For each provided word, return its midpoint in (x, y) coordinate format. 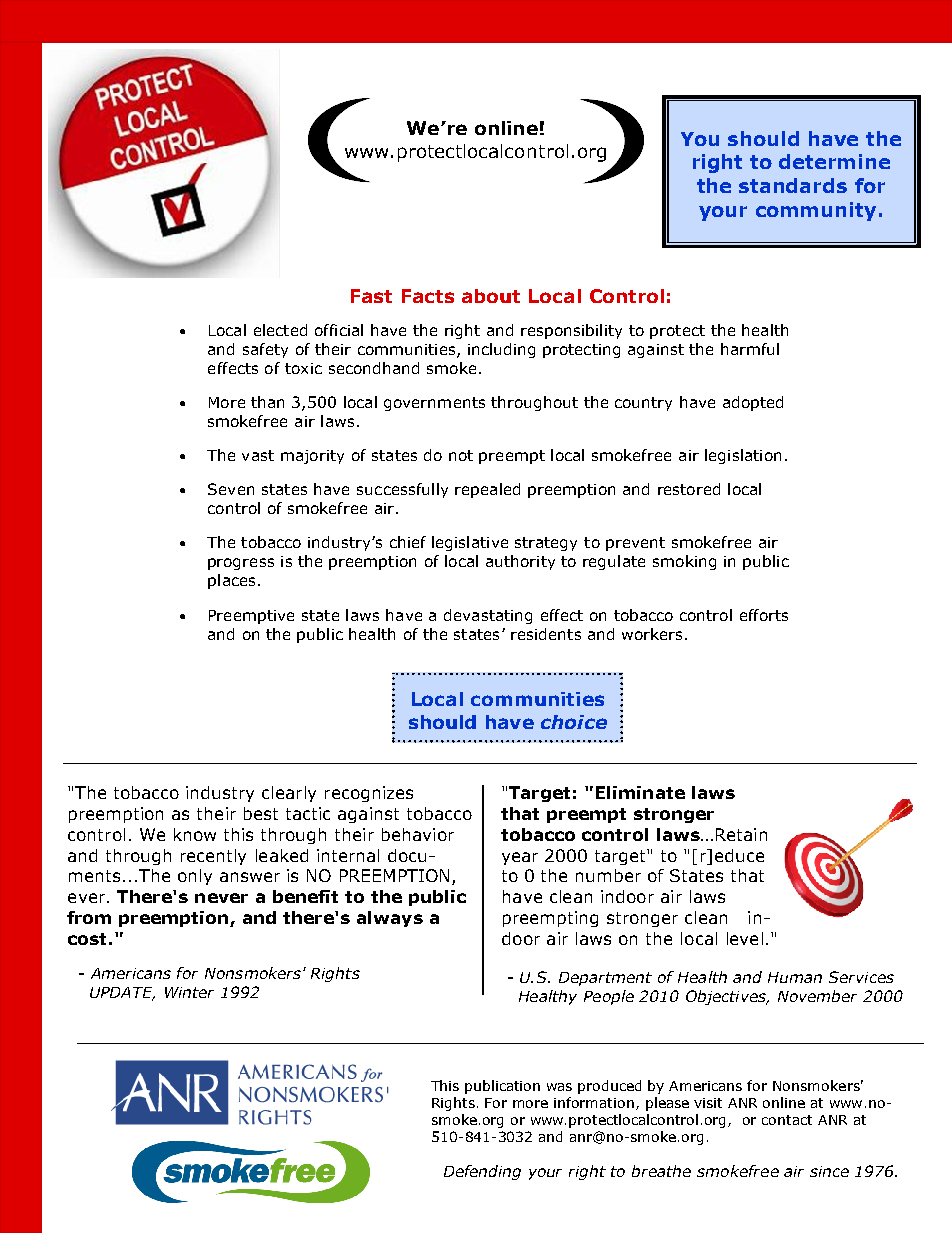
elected (280, 330)
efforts (764, 615)
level (745, 938)
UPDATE (122, 994)
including (501, 350)
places (231, 581)
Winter (189, 992)
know (195, 834)
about (491, 296)
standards (793, 185)
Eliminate (640, 792)
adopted (753, 403)
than (267, 402)
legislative (470, 543)
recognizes (369, 794)
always (390, 919)
